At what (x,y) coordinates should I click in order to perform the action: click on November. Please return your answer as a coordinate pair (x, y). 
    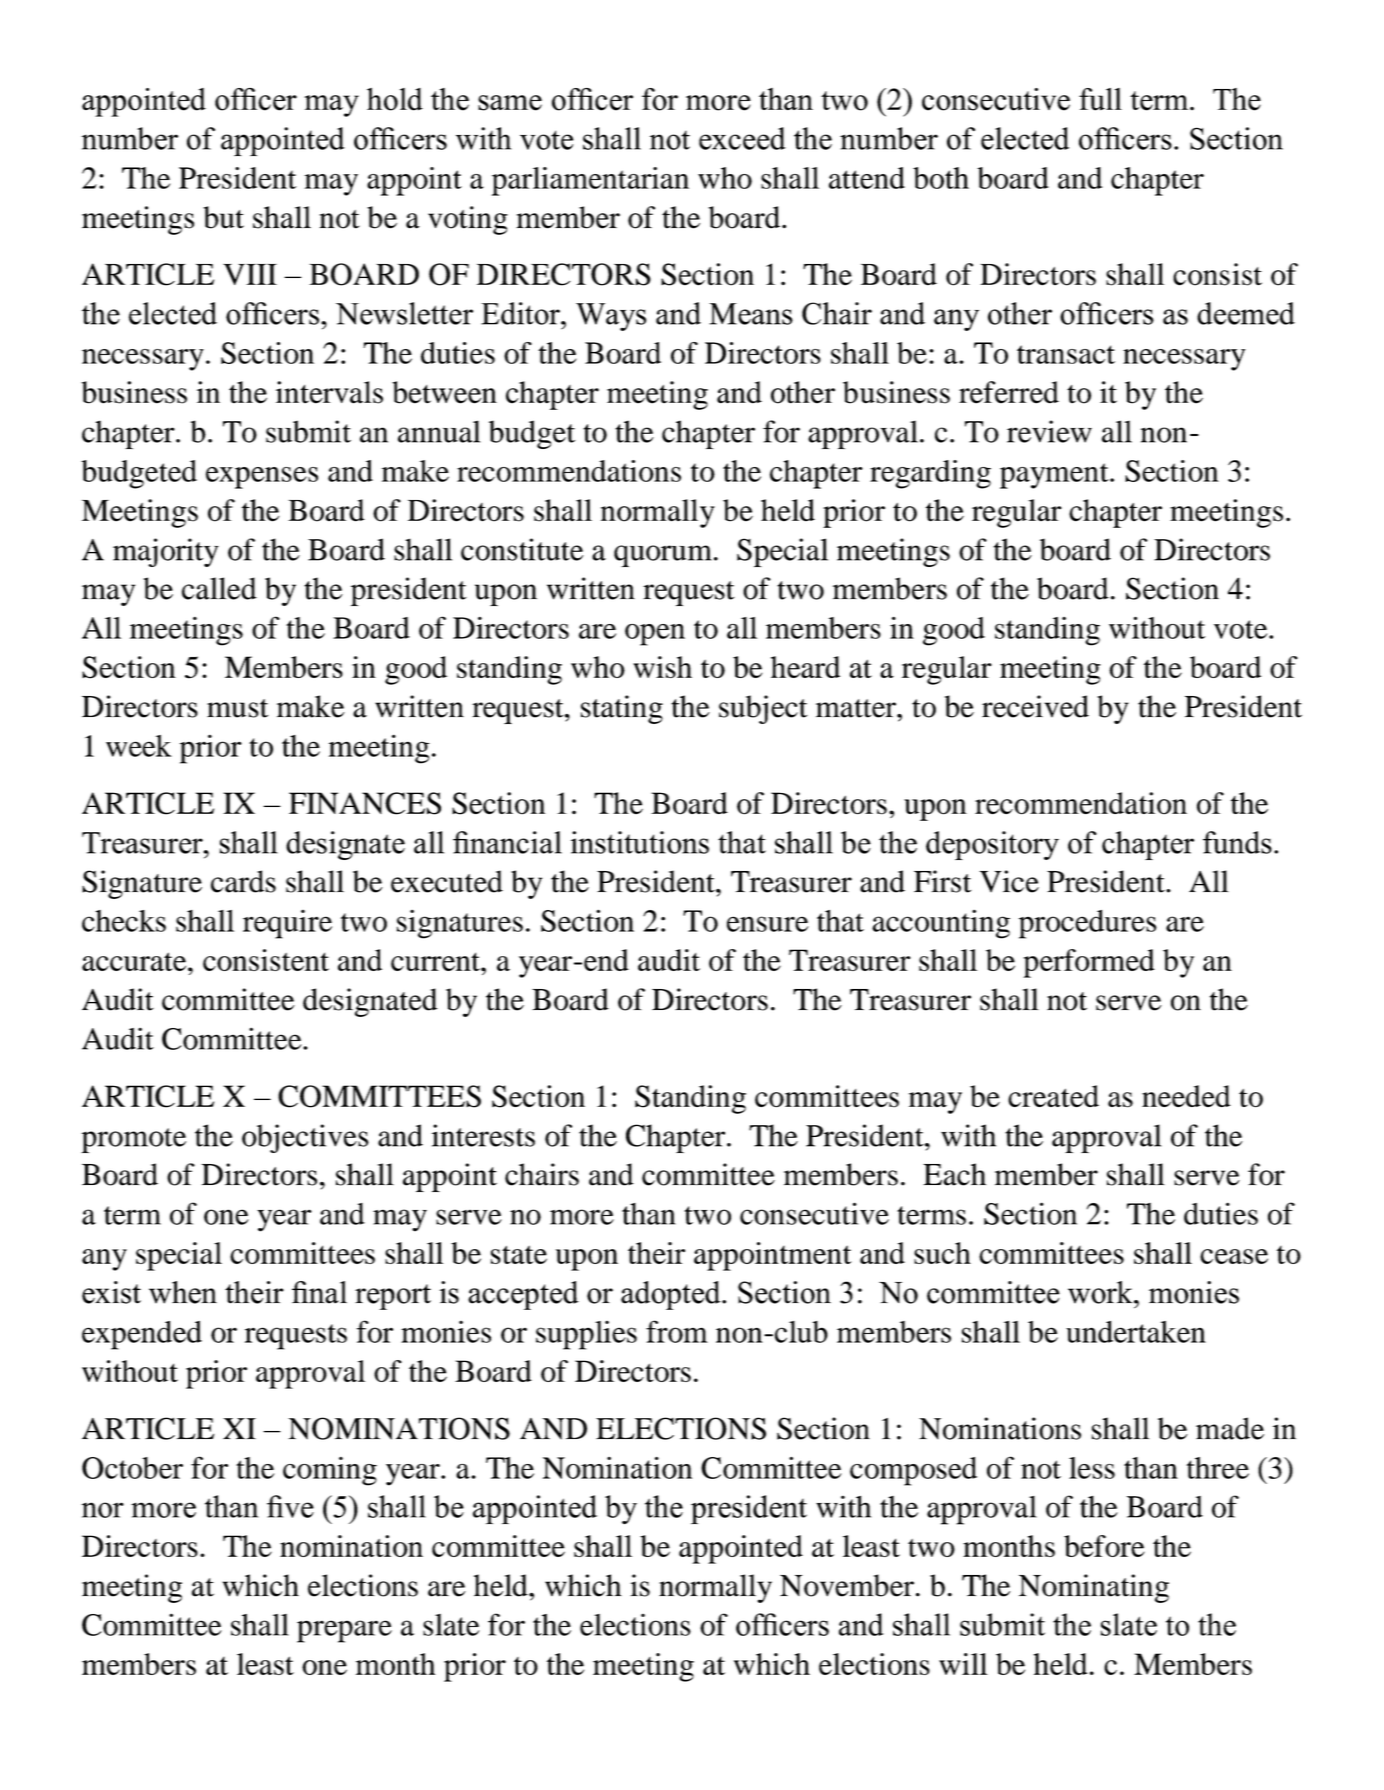
    Looking at the image, I should click on (847, 1585).
